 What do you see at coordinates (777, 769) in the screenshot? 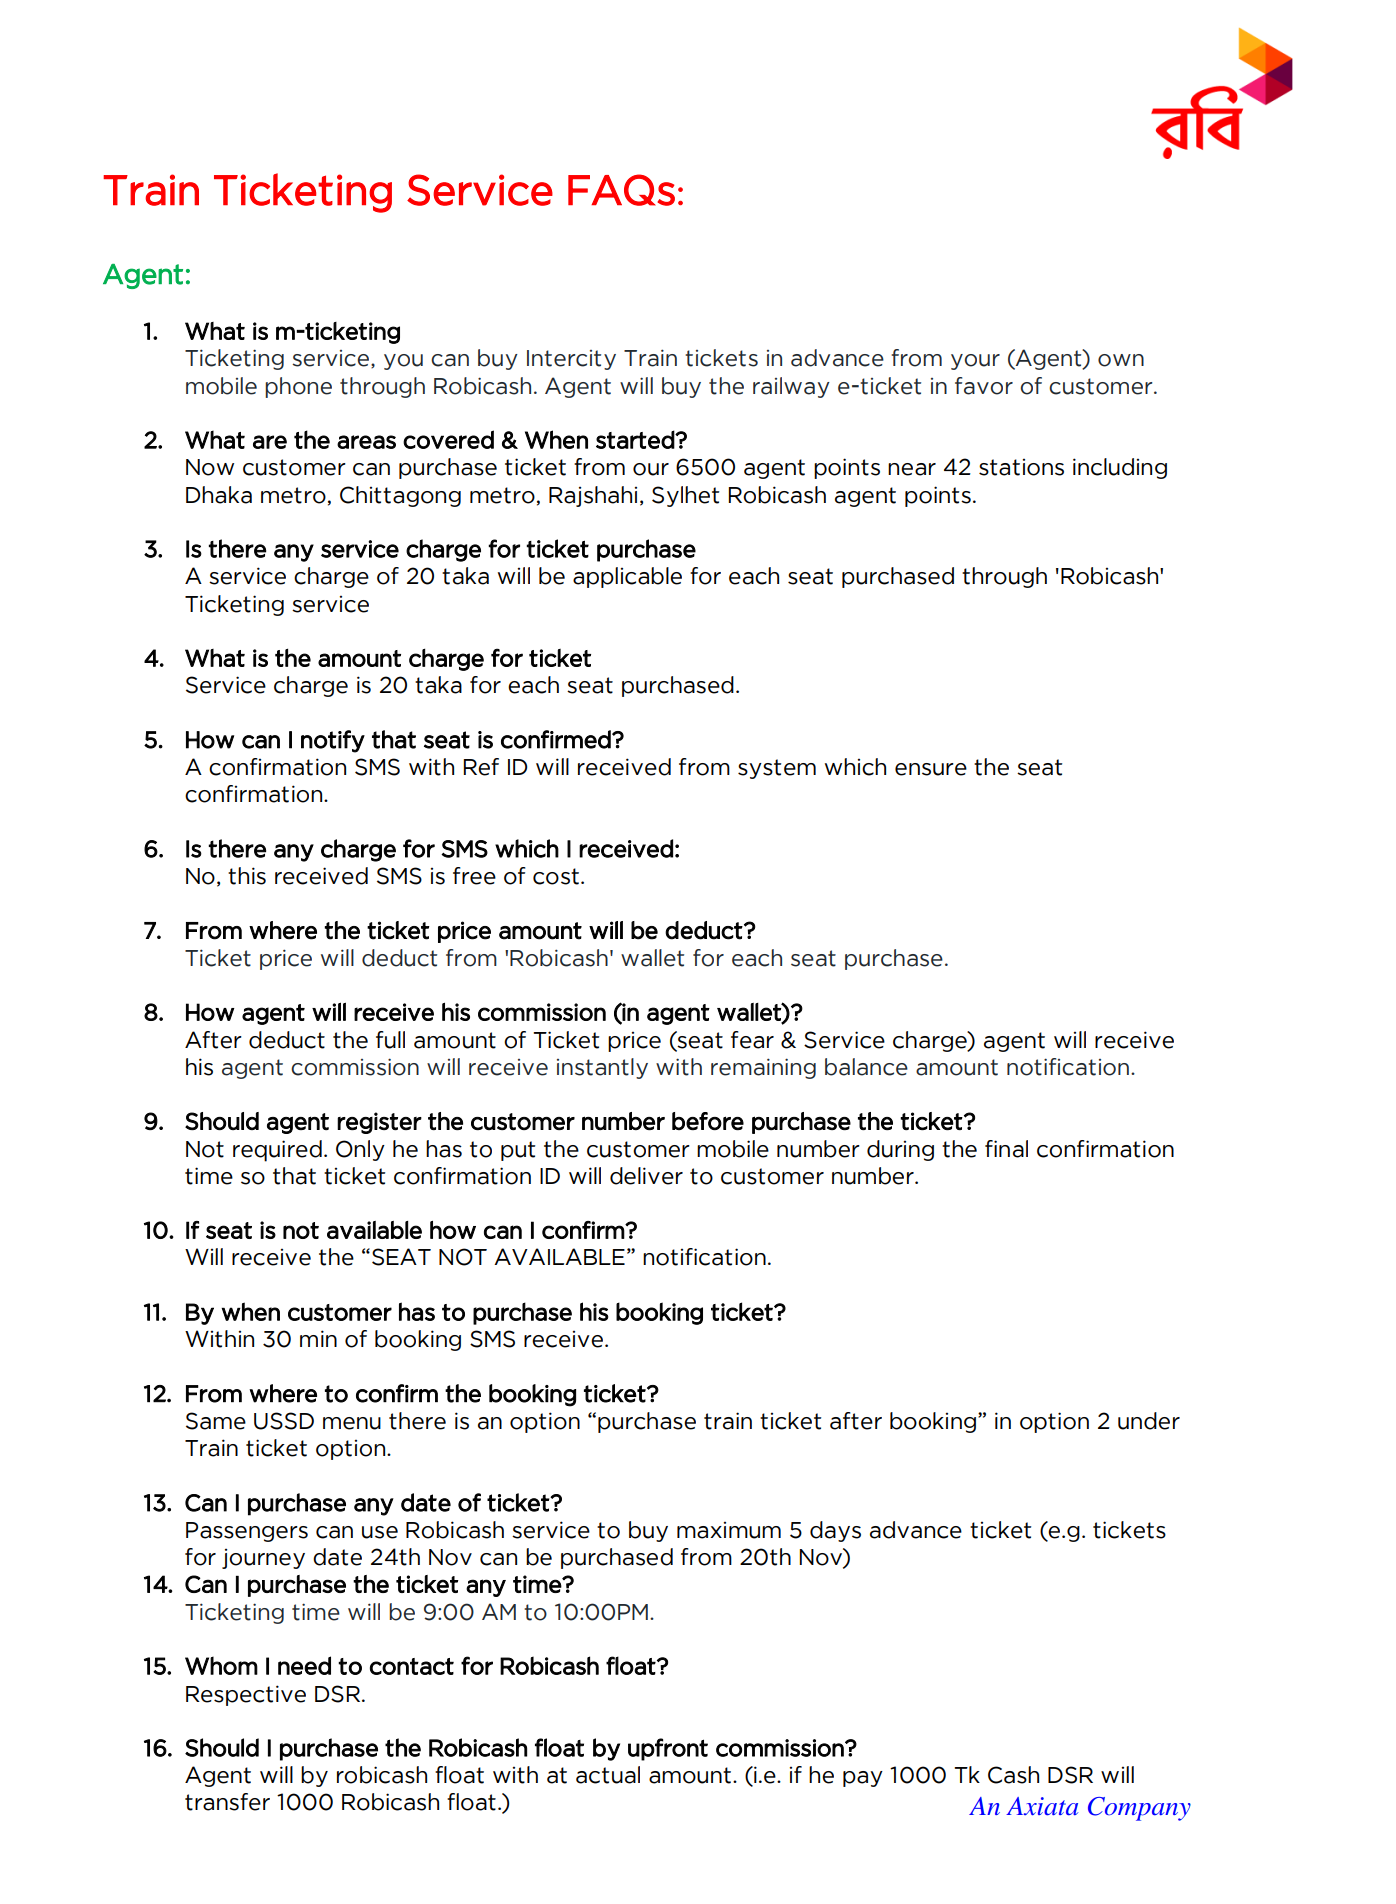
I see `system` at bounding box center [777, 769].
